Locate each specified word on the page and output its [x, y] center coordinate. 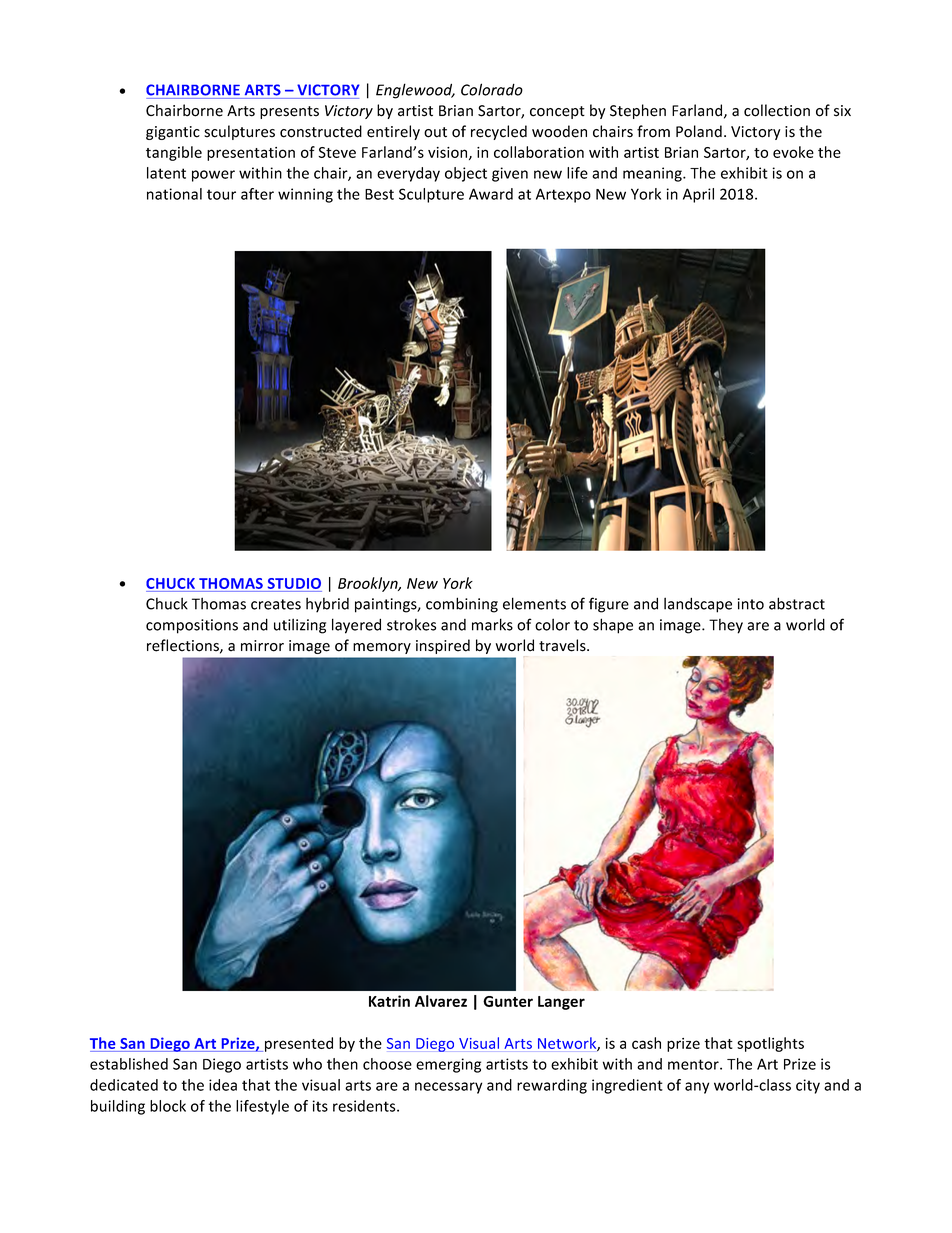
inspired [443, 646]
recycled [499, 132]
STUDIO [294, 583]
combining [462, 605]
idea [223, 1085]
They [726, 626]
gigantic [173, 133]
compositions [192, 626]
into [751, 604]
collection [777, 110]
